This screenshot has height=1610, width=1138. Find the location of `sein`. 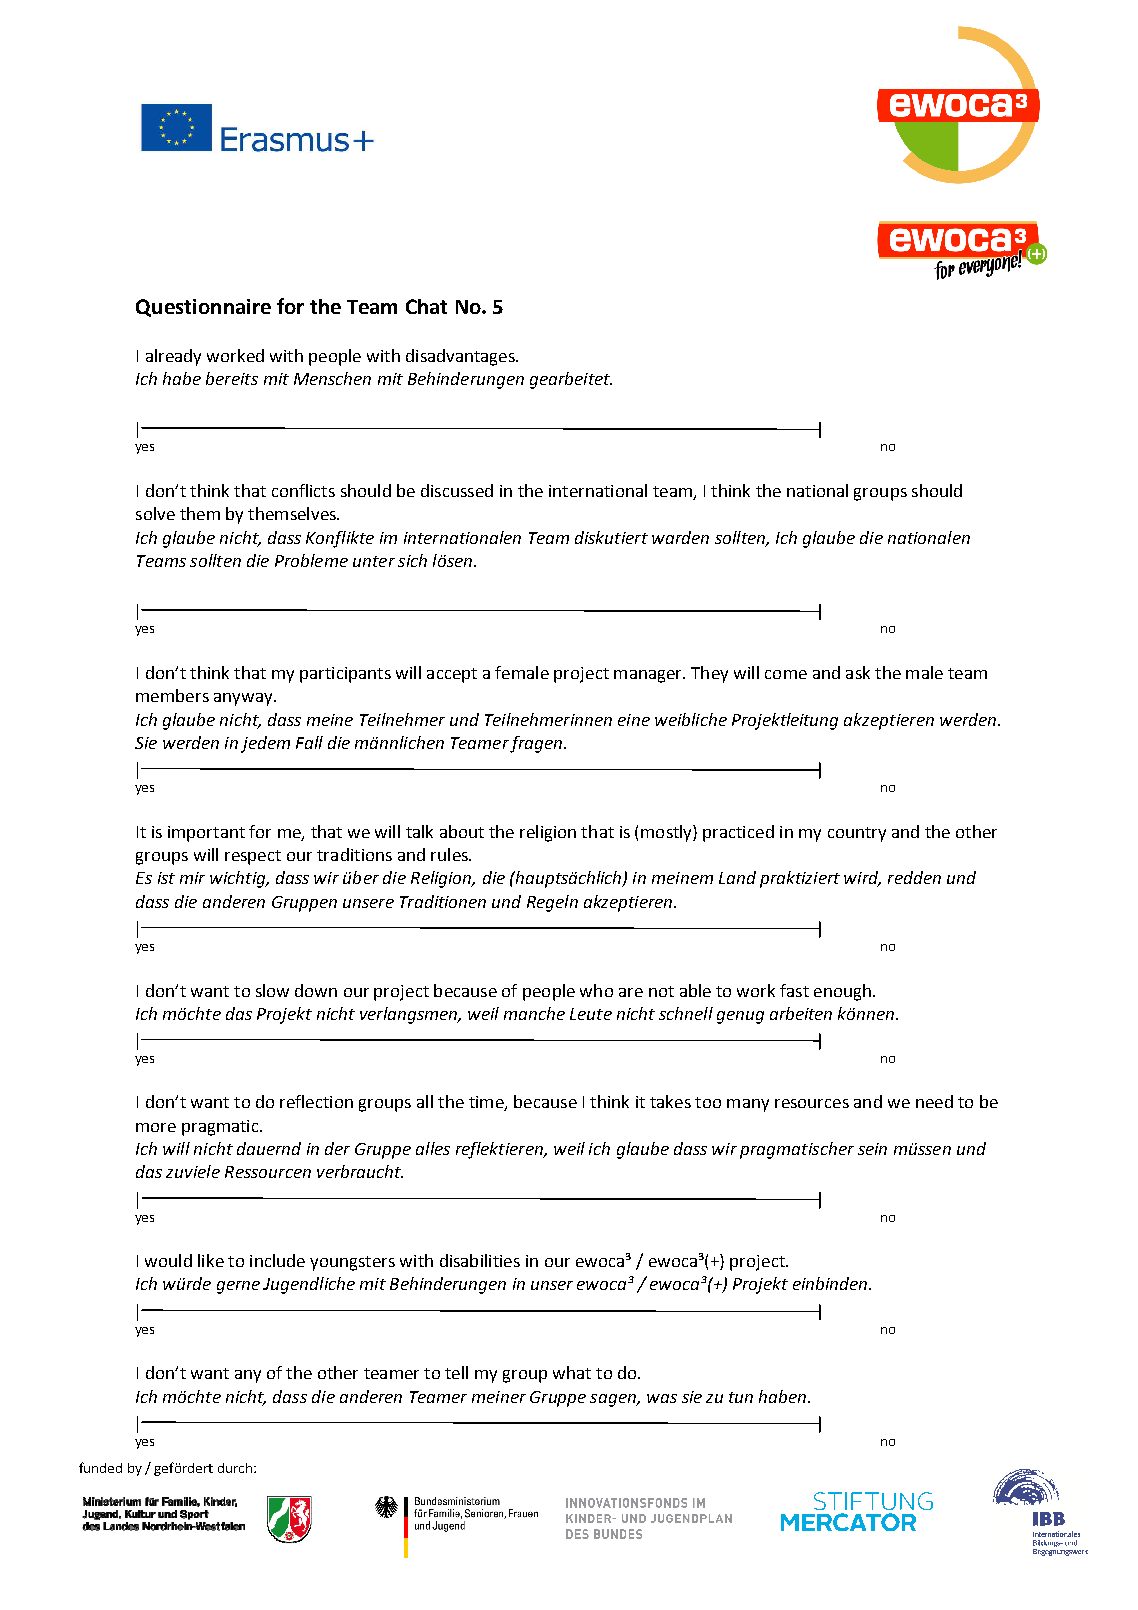

sein is located at coordinates (872, 1149).
